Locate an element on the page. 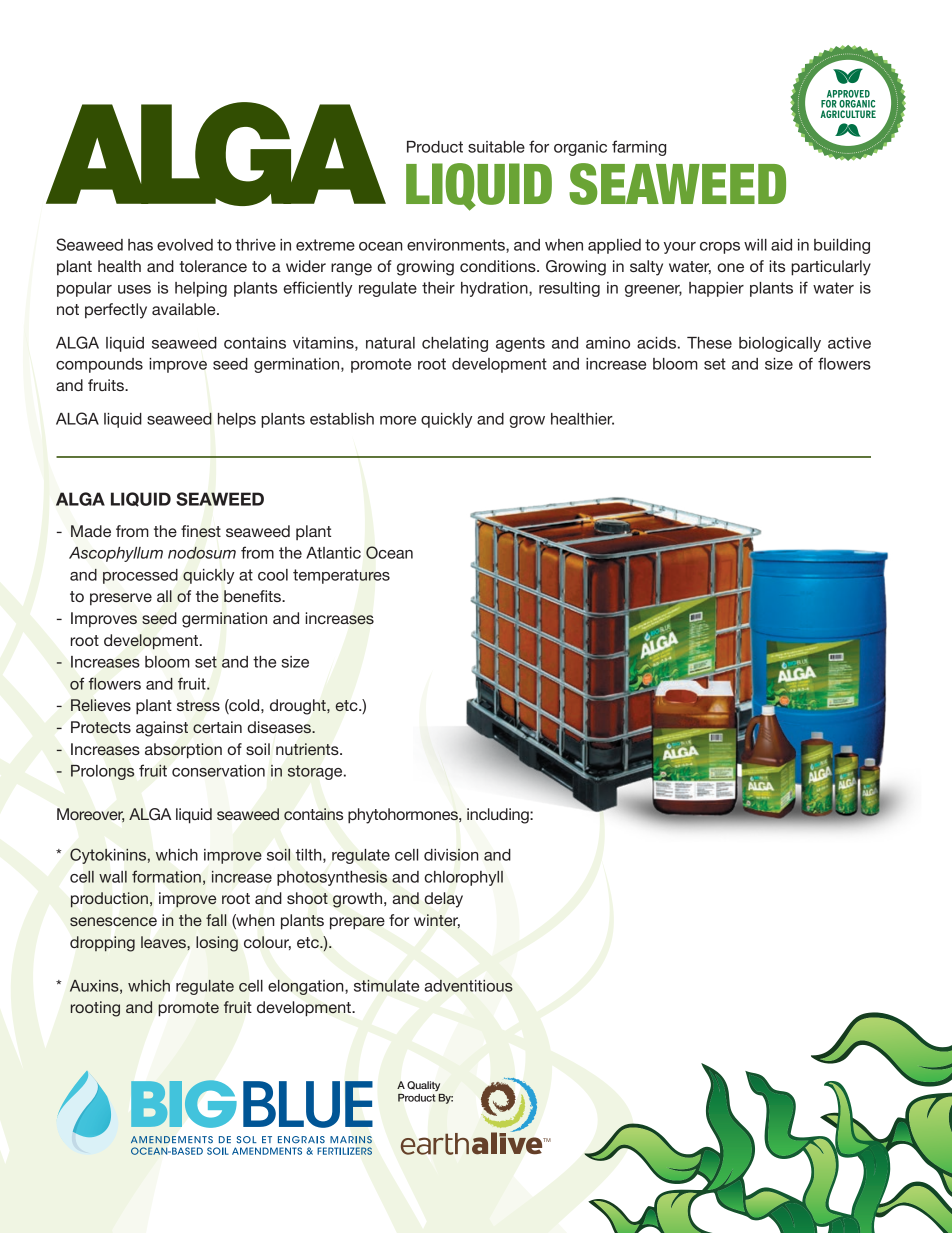  temperatures is located at coordinates (341, 576).
